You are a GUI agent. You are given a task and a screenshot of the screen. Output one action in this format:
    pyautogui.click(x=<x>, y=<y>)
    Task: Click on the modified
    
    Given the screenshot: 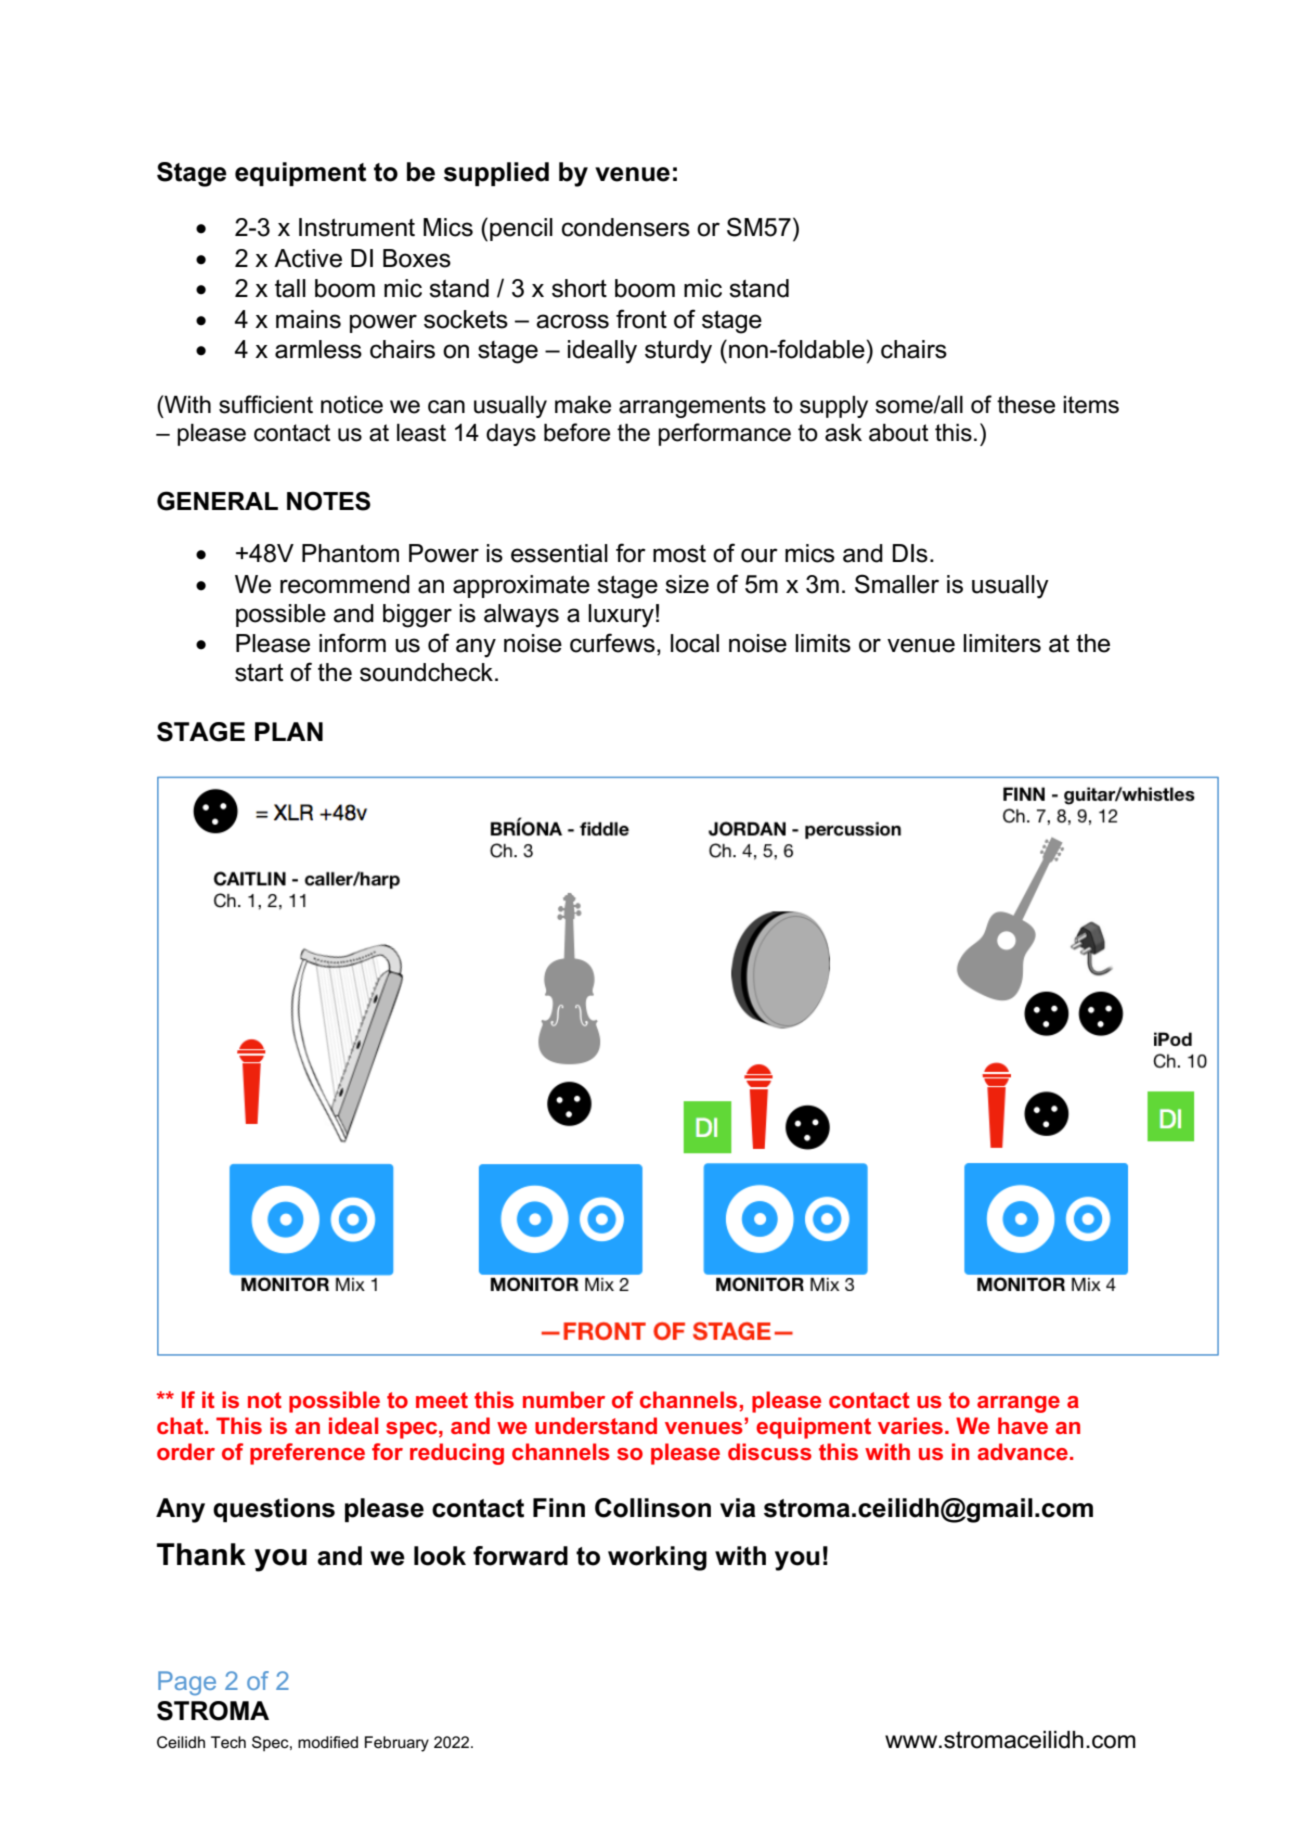 What is the action you would take?
    pyautogui.click(x=328, y=1742)
